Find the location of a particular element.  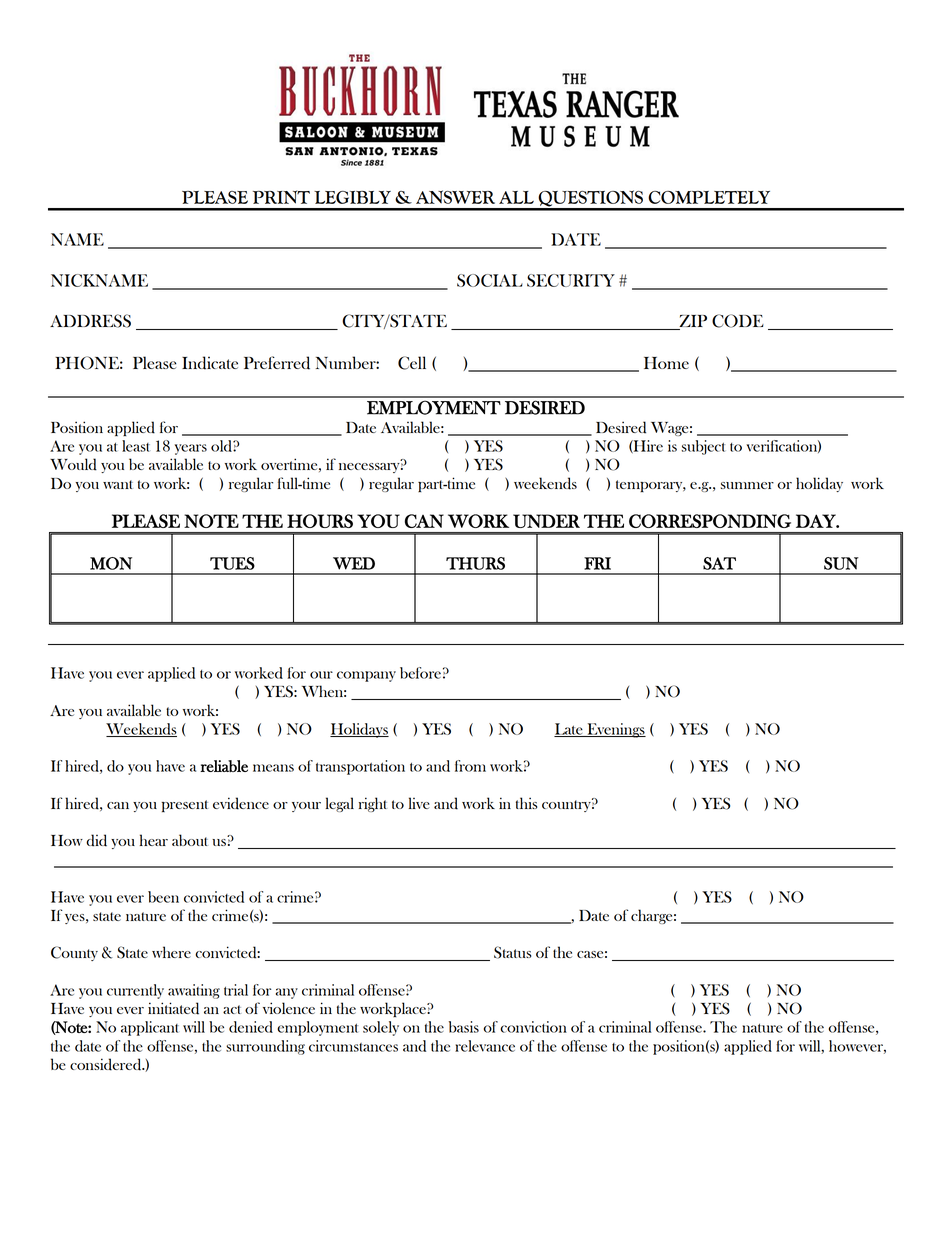

PRINT is located at coordinates (281, 197).
